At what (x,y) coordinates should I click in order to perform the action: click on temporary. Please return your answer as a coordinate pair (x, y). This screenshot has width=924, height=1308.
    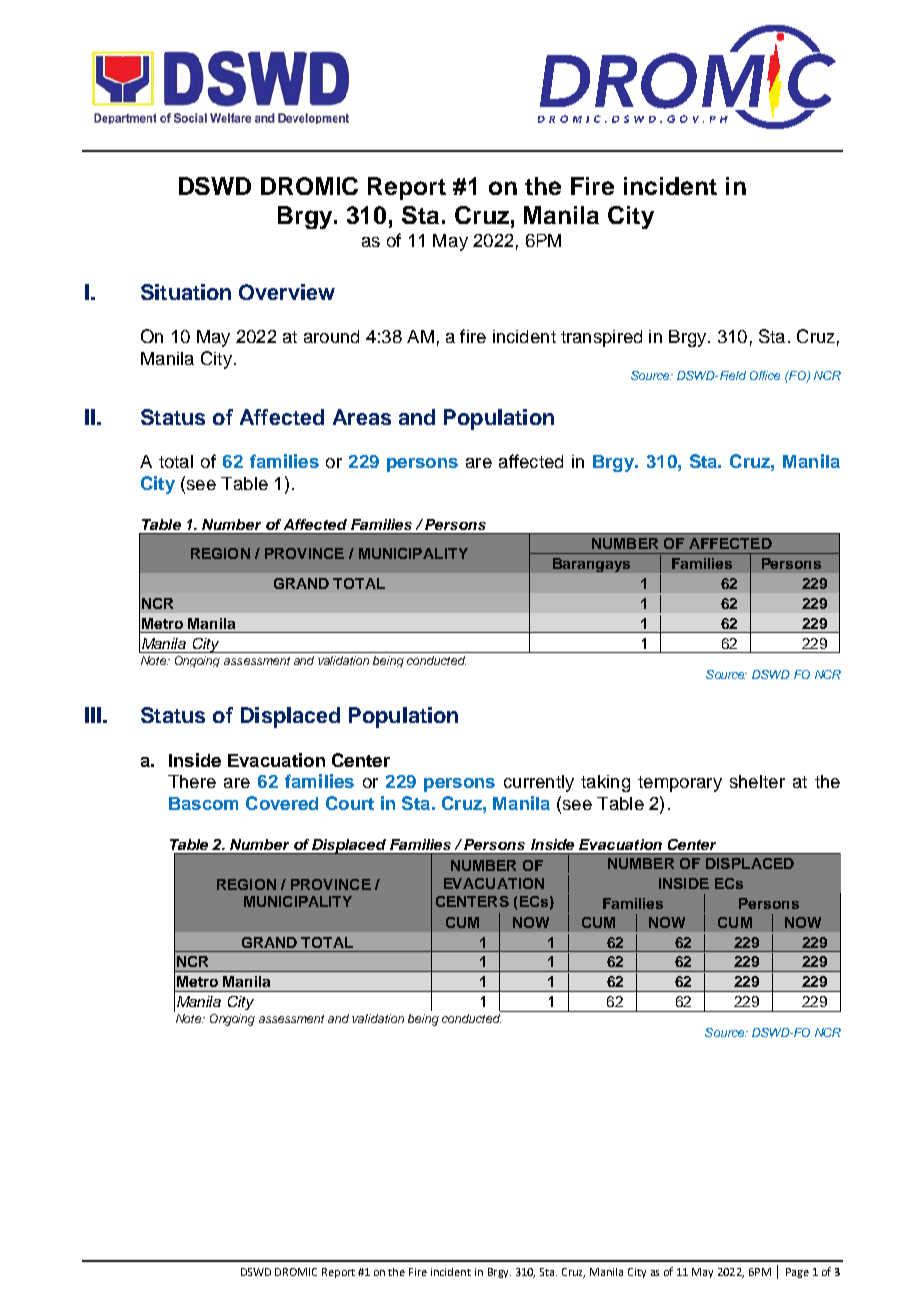
    Looking at the image, I should click on (680, 784).
